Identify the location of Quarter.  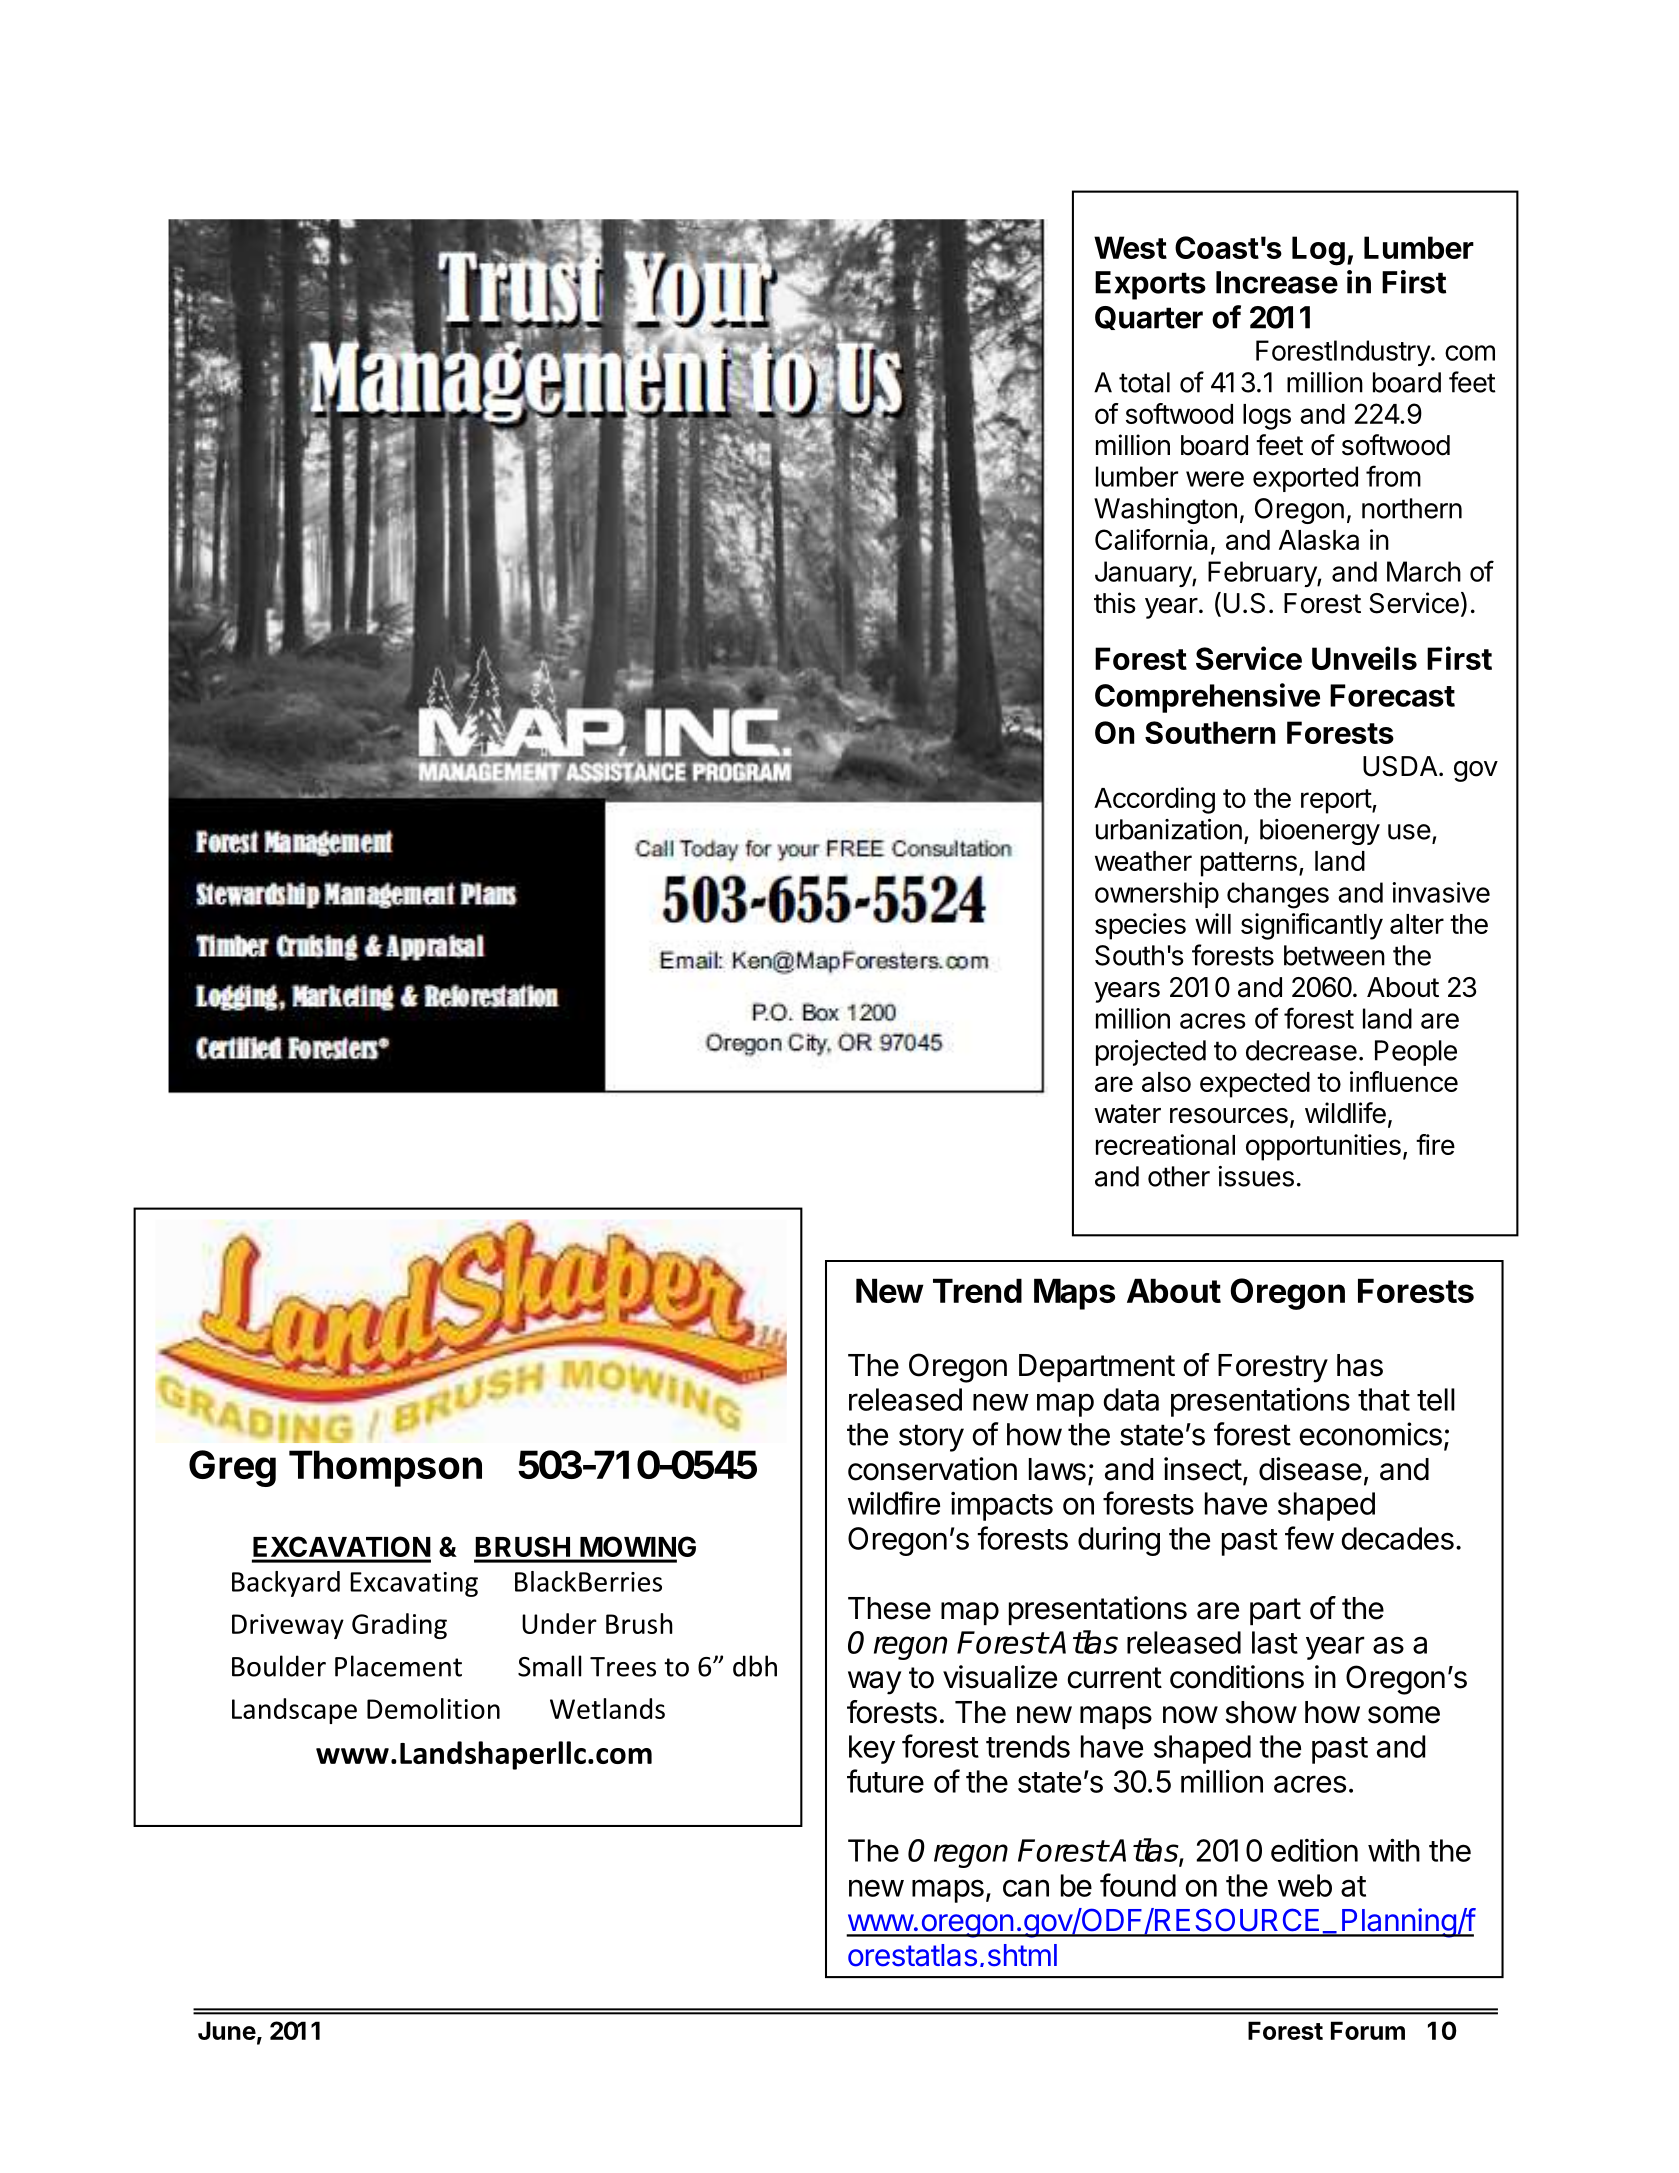
(1149, 318).
